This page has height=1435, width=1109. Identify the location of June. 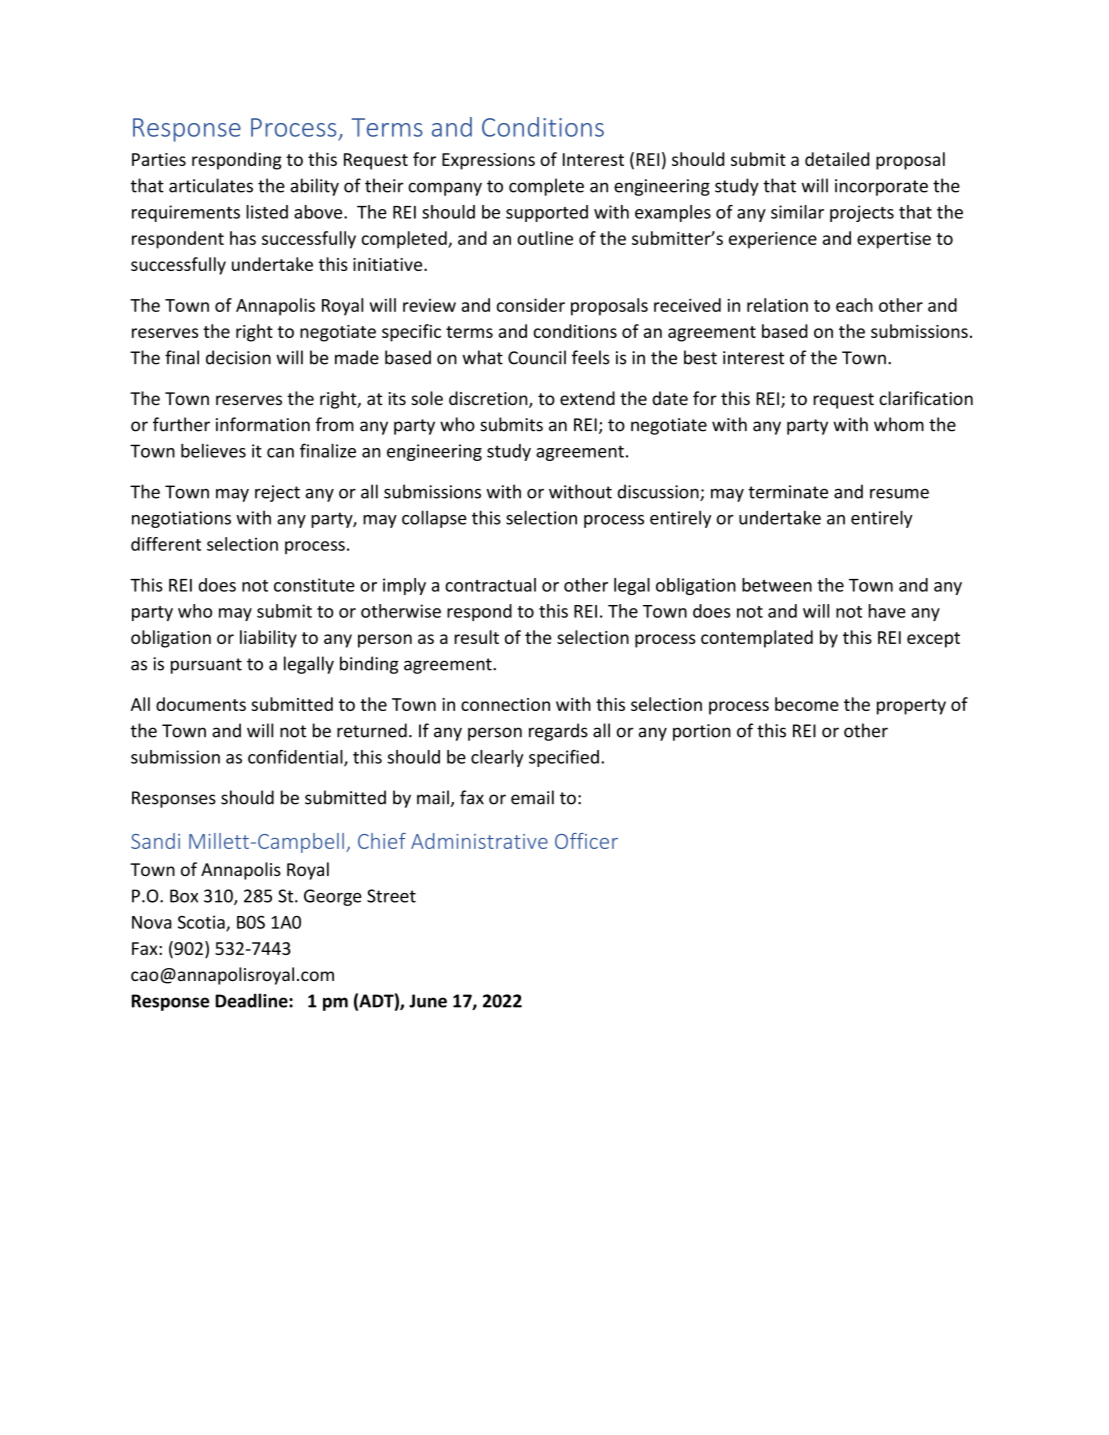
(428, 1001).
